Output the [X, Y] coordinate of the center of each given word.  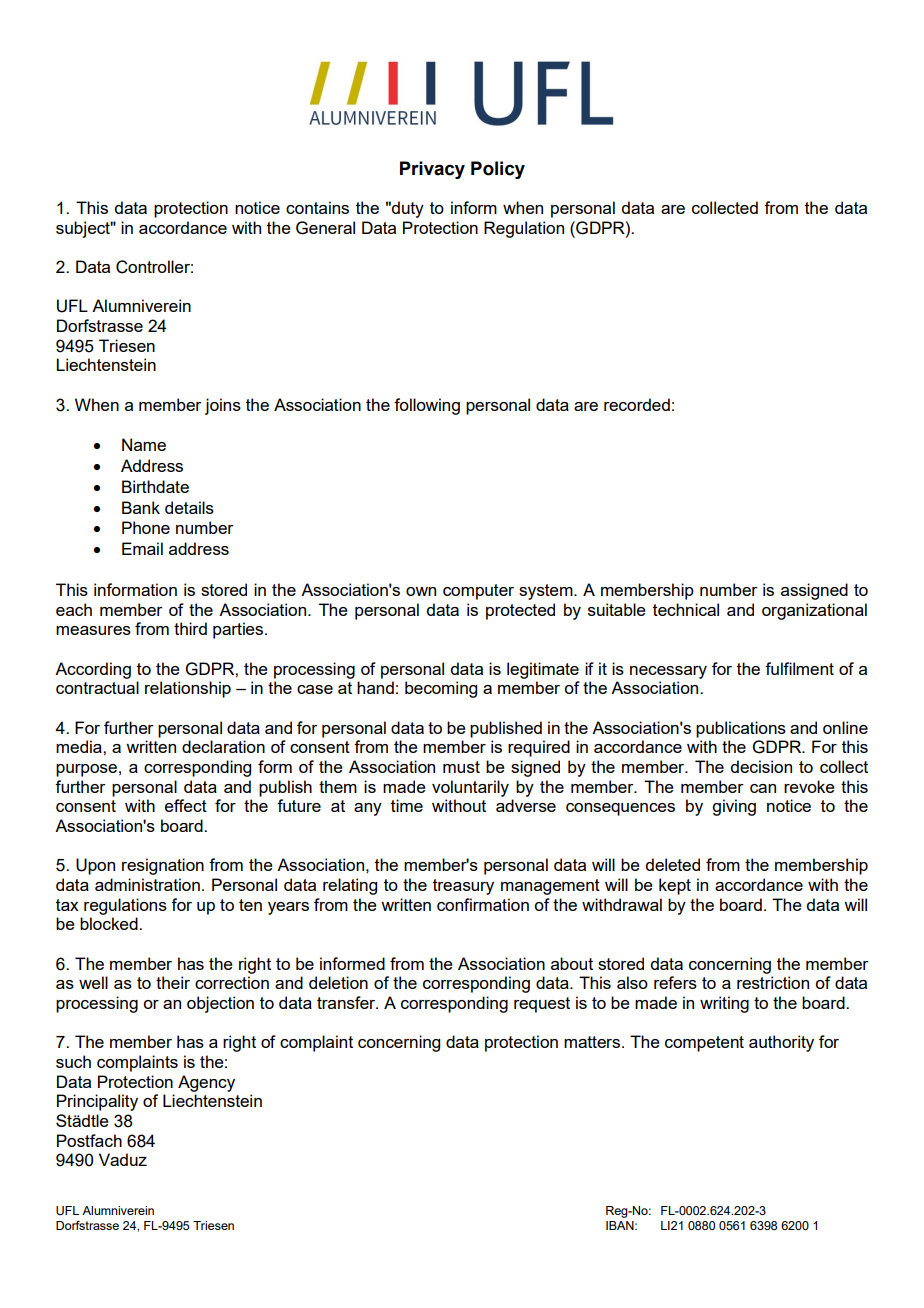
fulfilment [799, 668]
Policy [498, 170]
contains [317, 207]
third [190, 628]
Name [144, 444]
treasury [463, 887]
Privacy [432, 170]
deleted [672, 864]
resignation [163, 866]
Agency [206, 1083]
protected [520, 611]
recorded [637, 404]
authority [781, 1043]
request [542, 1005]
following [427, 406]
